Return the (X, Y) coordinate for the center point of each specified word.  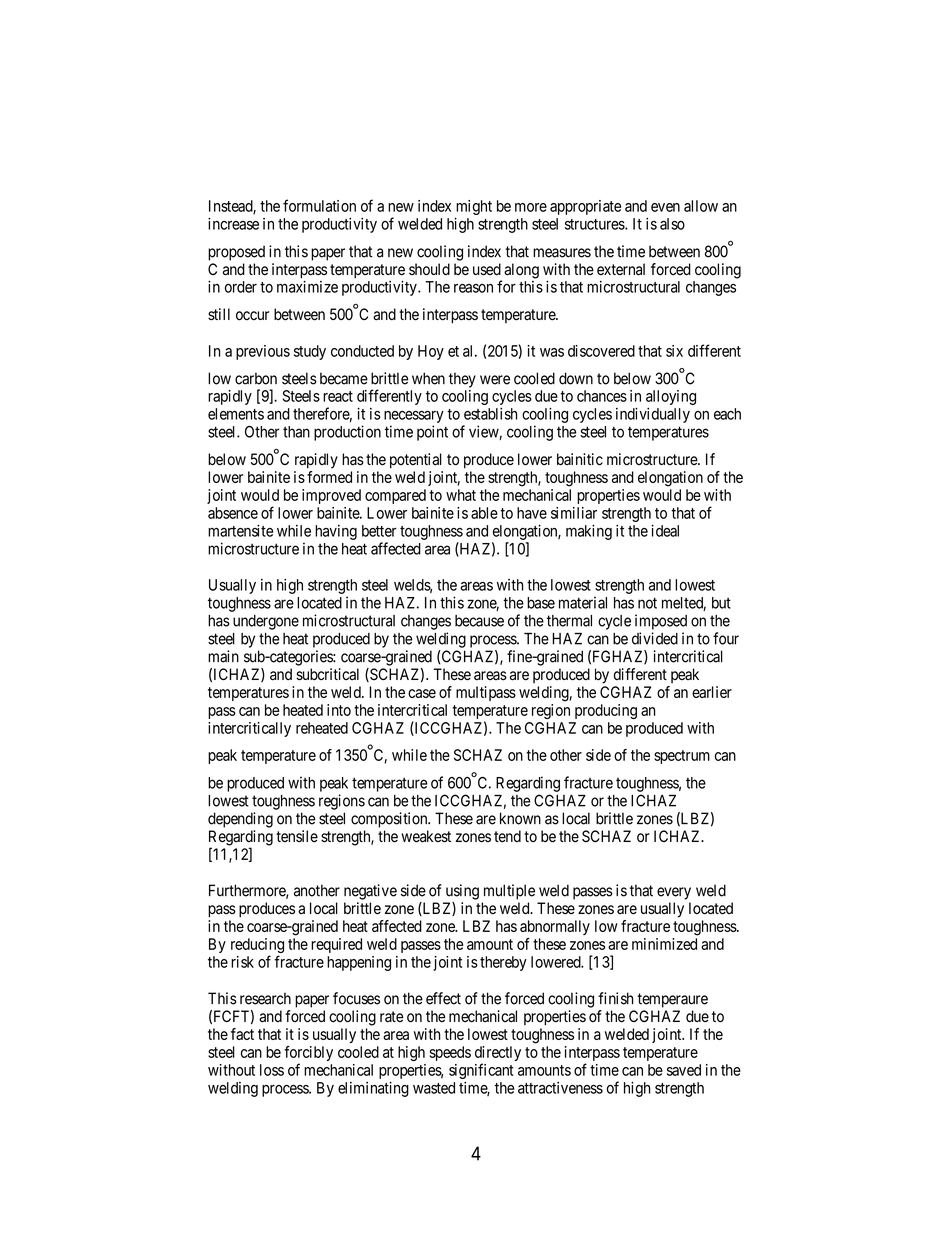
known (520, 818)
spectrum (682, 757)
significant (481, 1071)
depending (240, 820)
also (672, 224)
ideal (665, 531)
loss (272, 1070)
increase (233, 224)
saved (684, 1070)
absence (233, 513)
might (474, 207)
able (484, 513)
